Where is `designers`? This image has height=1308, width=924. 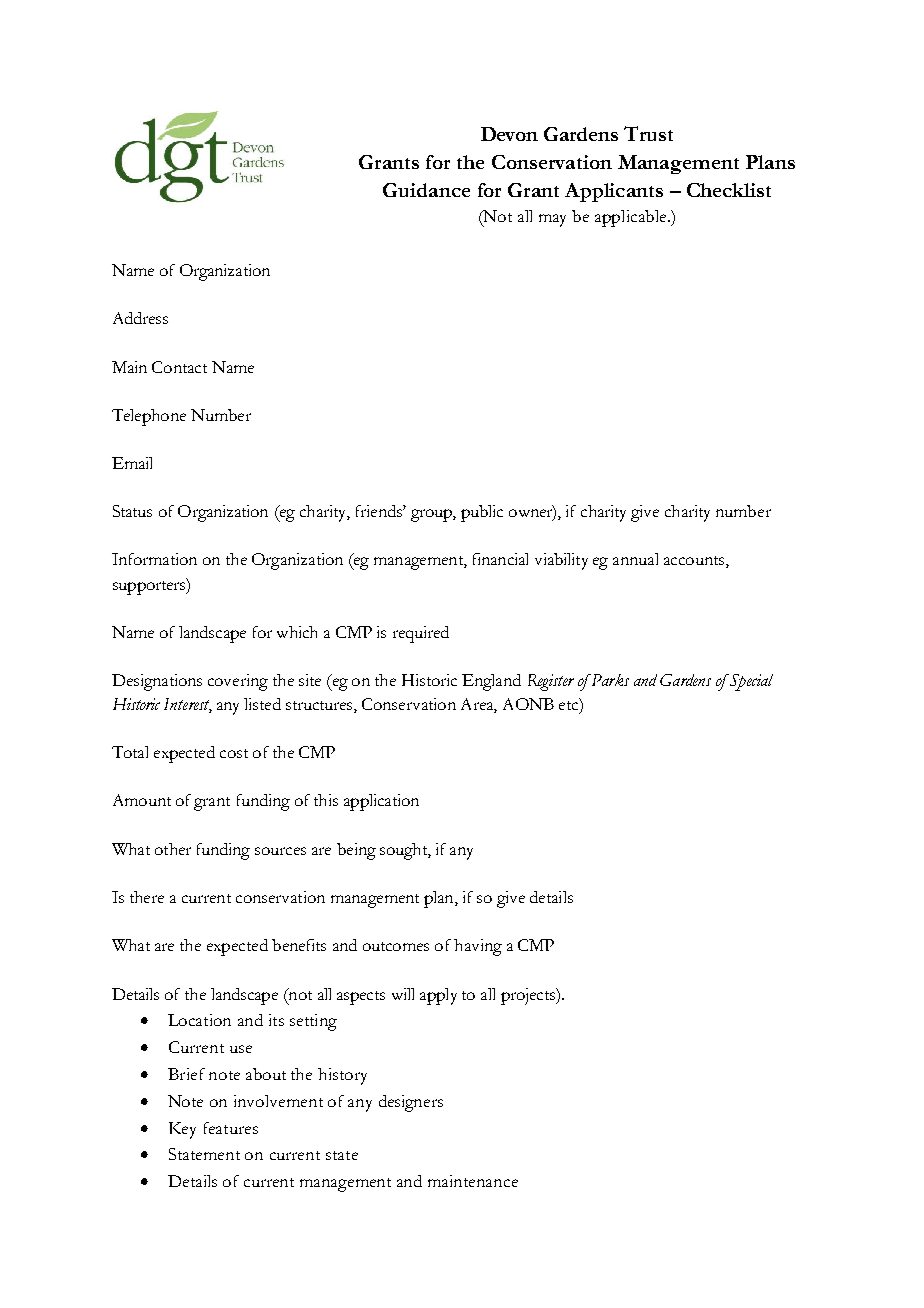
designers is located at coordinates (411, 1103).
